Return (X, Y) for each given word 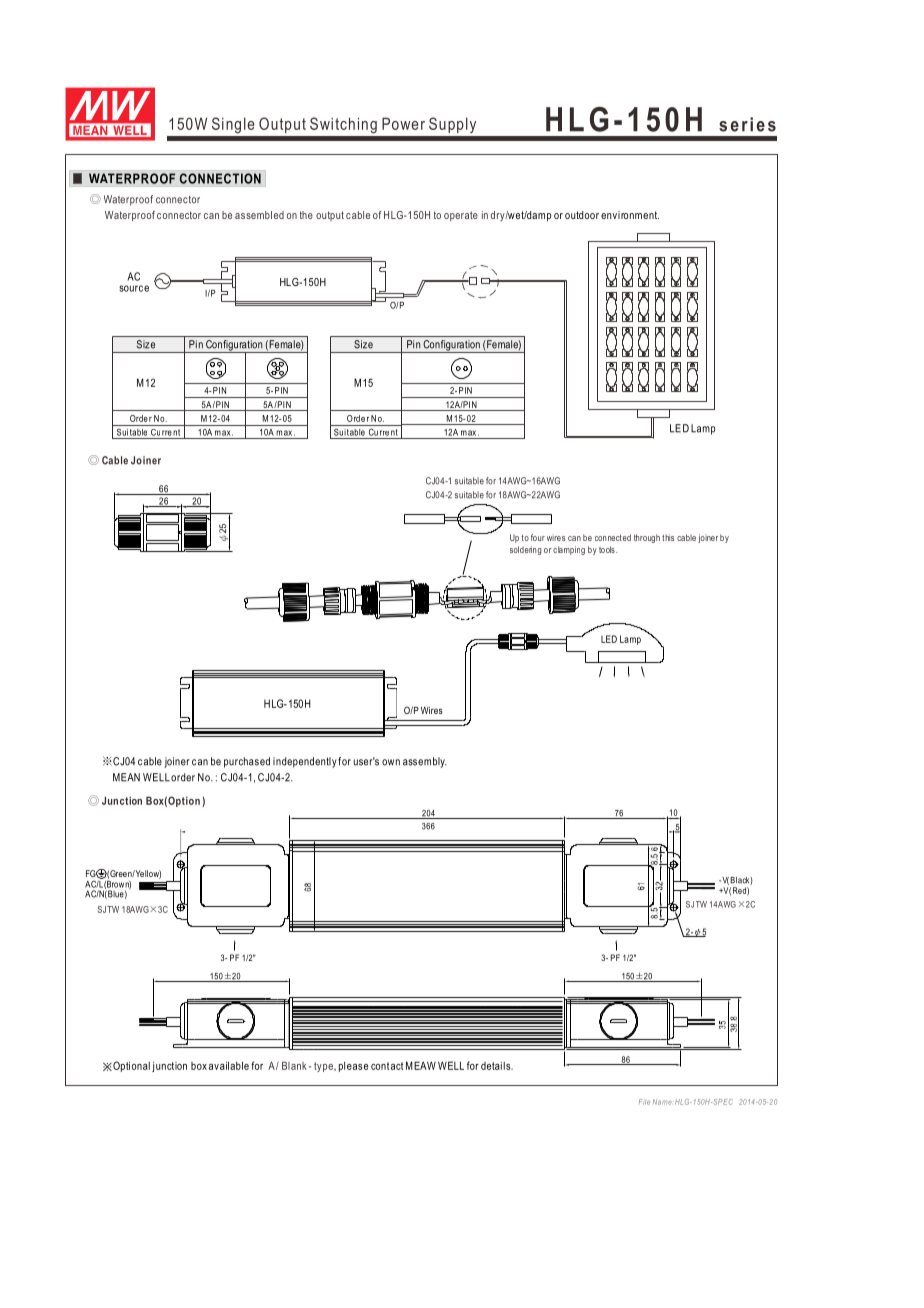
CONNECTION (220, 178)
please (353, 1067)
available (229, 1065)
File (644, 1102)
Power (403, 123)
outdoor (582, 215)
